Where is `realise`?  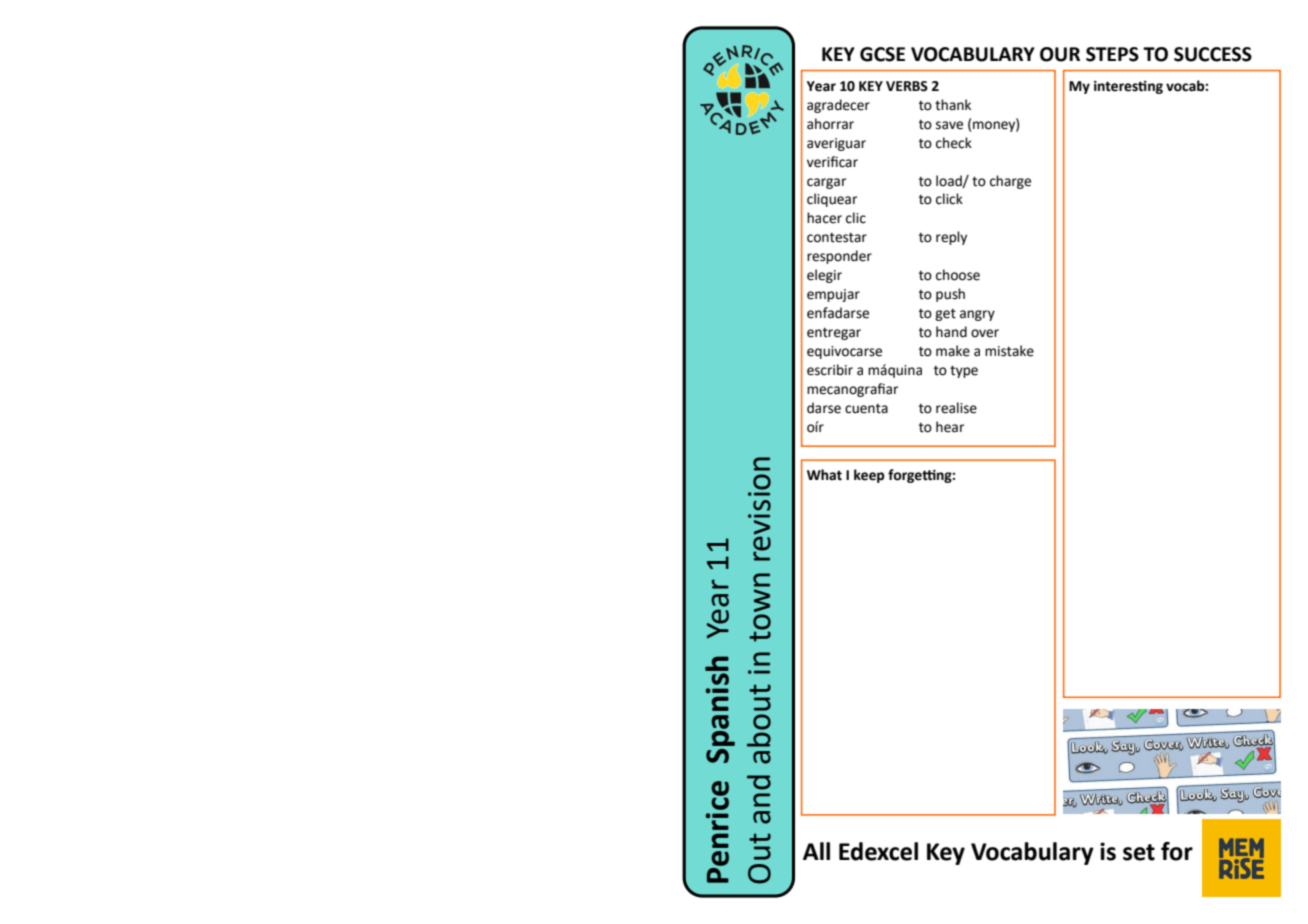
realise is located at coordinates (956, 408).
